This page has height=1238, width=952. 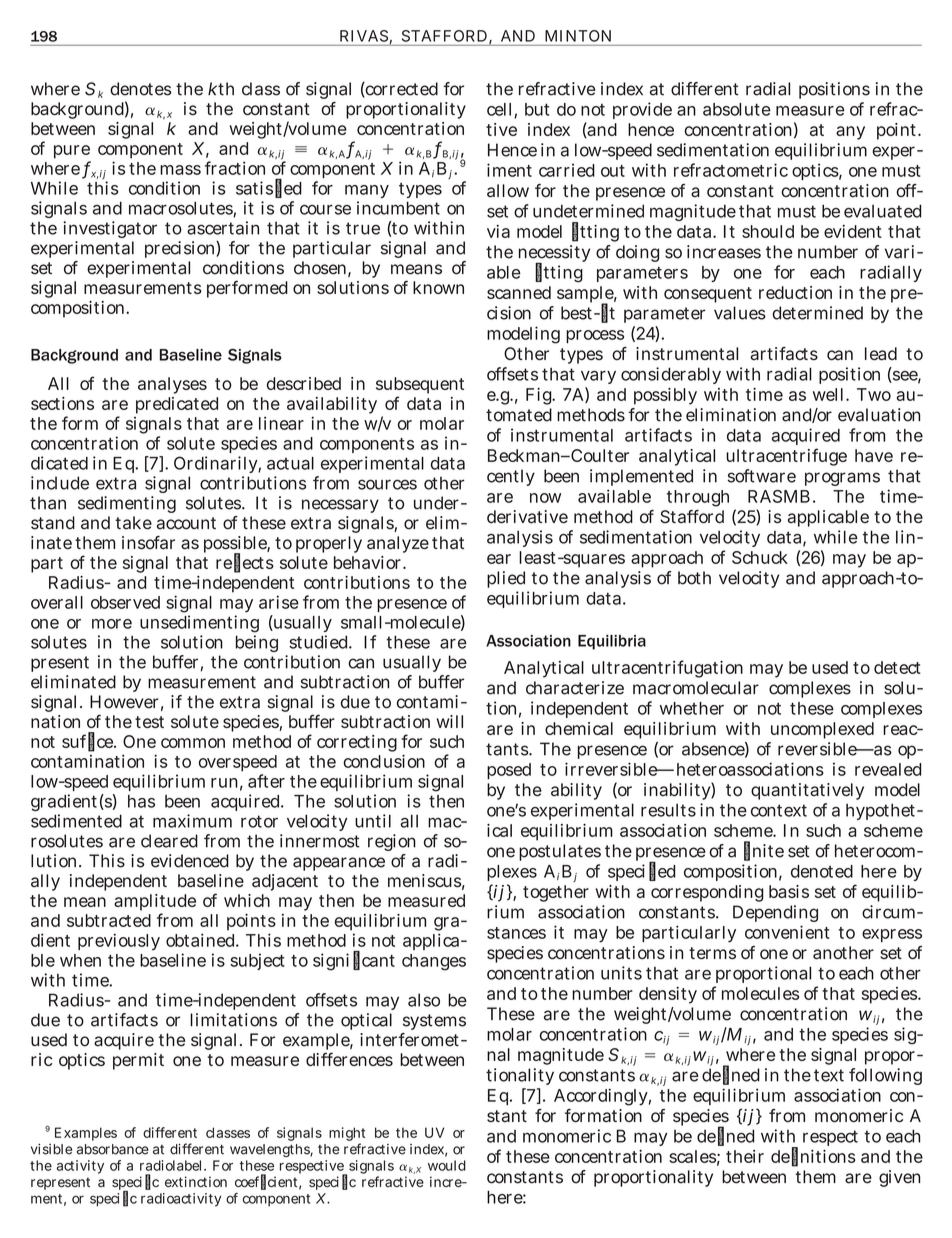 What do you see at coordinates (888, 769) in the page?
I see `revealed` at bounding box center [888, 769].
